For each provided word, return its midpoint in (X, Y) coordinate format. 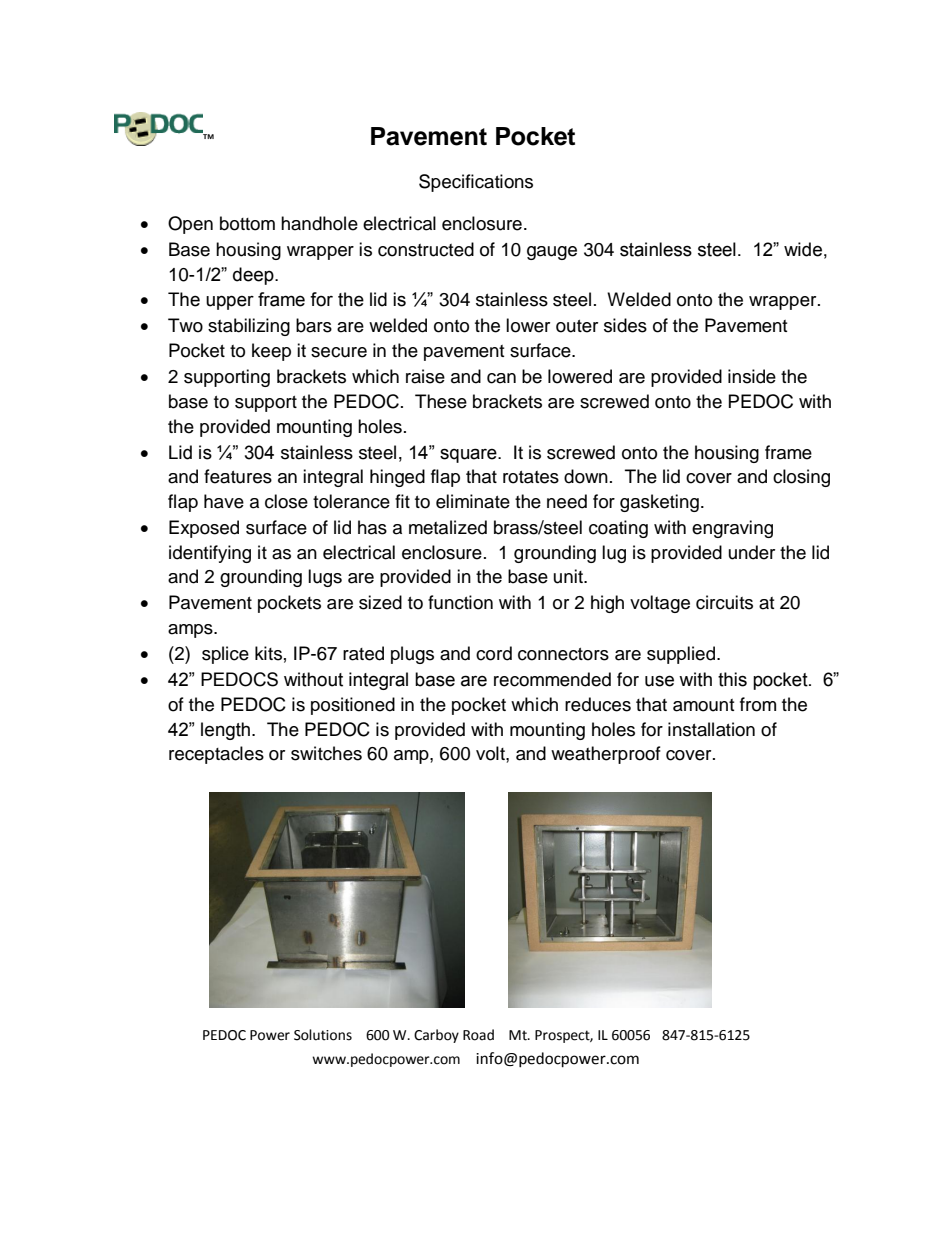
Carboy (436, 1036)
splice (225, 655)
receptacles (216, 755)
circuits (724, 602)
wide (803, 249)
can (501, 378)
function (460, 602)
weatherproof (606, 755)
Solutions (323, 1035)
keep (271, 352)
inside (752, 376)
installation (711, 729)
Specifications (476, 183)
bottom (247, 223)
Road (478, 1035)
